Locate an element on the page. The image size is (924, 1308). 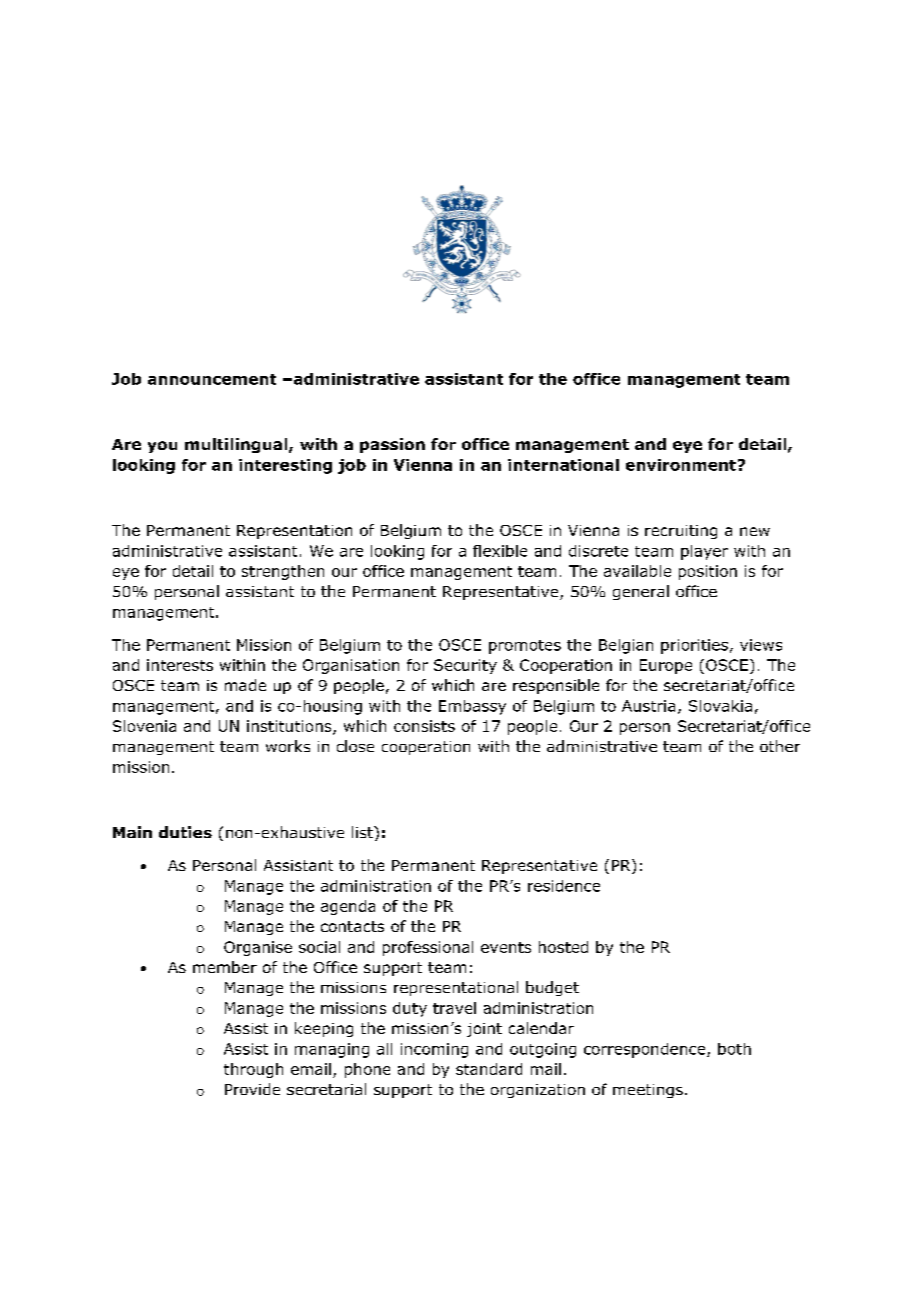
priorities is located at coordinates (694, 646).
